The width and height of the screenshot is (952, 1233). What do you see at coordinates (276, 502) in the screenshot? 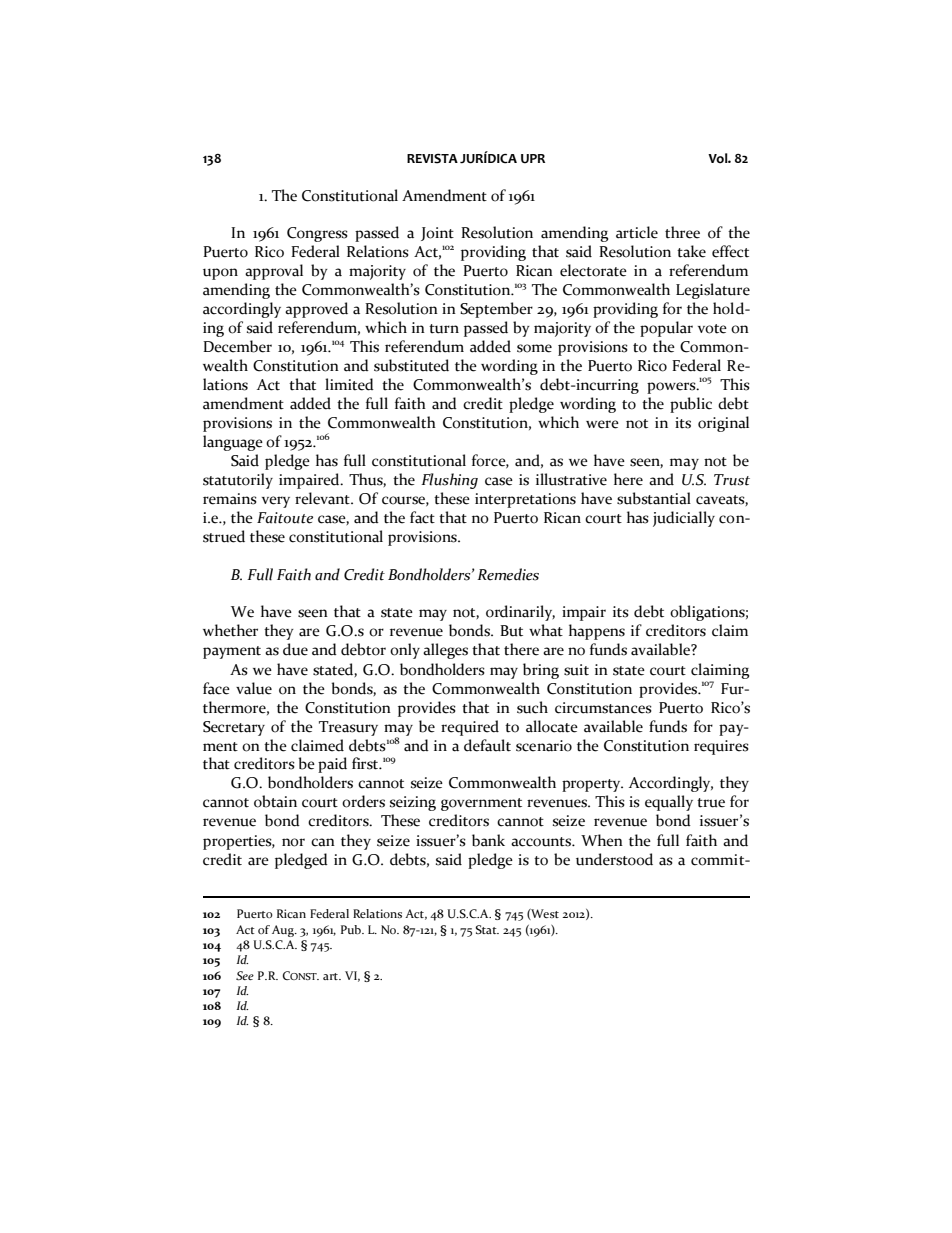
I see `very` at bounding box center [276, 502].
